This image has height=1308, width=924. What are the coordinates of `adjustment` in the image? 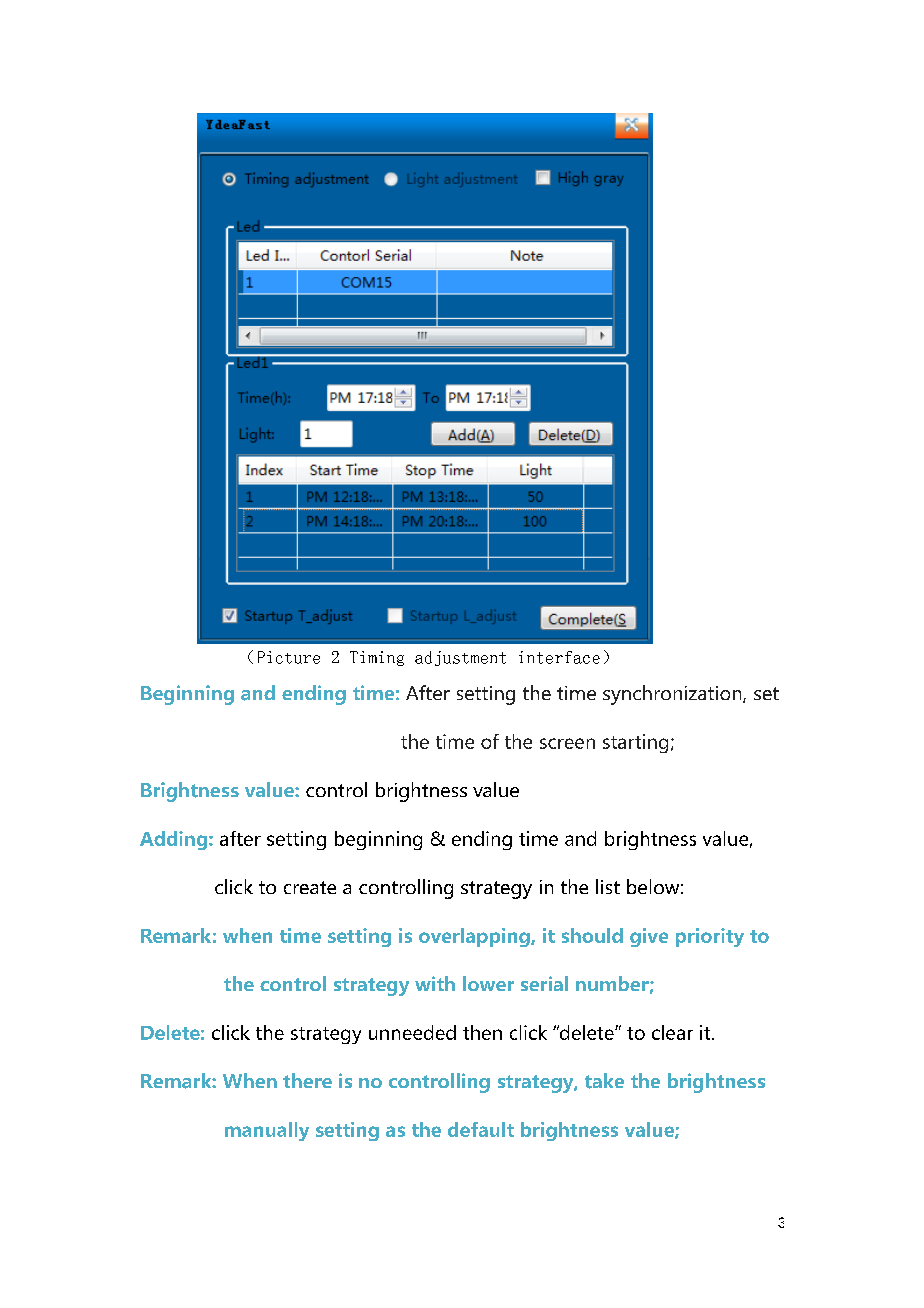 It's located at (460, 658).
